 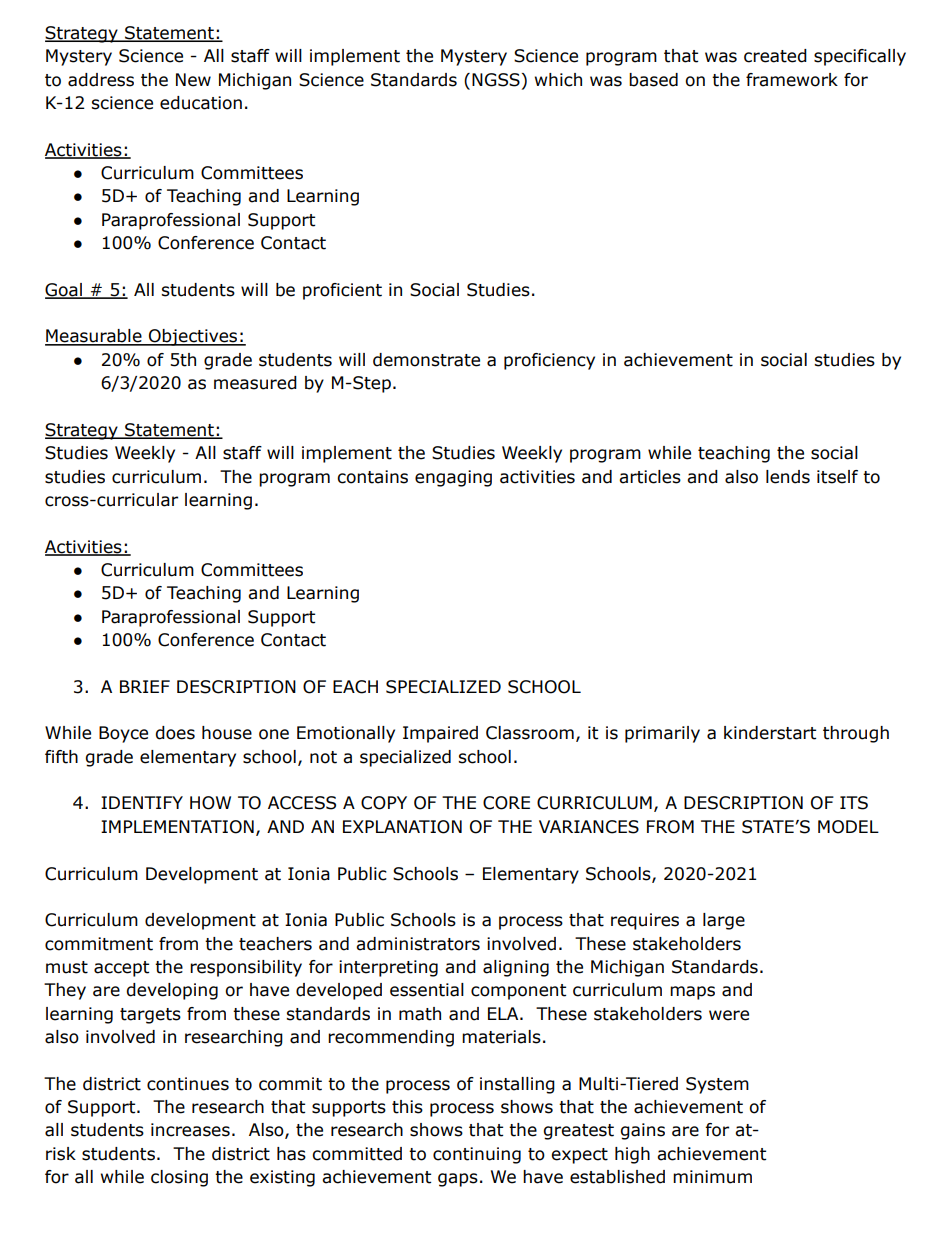 What do you see at coordinates (190, 1130) in the screenshot?
I see `increases` at bounding box center [190, 1130].
